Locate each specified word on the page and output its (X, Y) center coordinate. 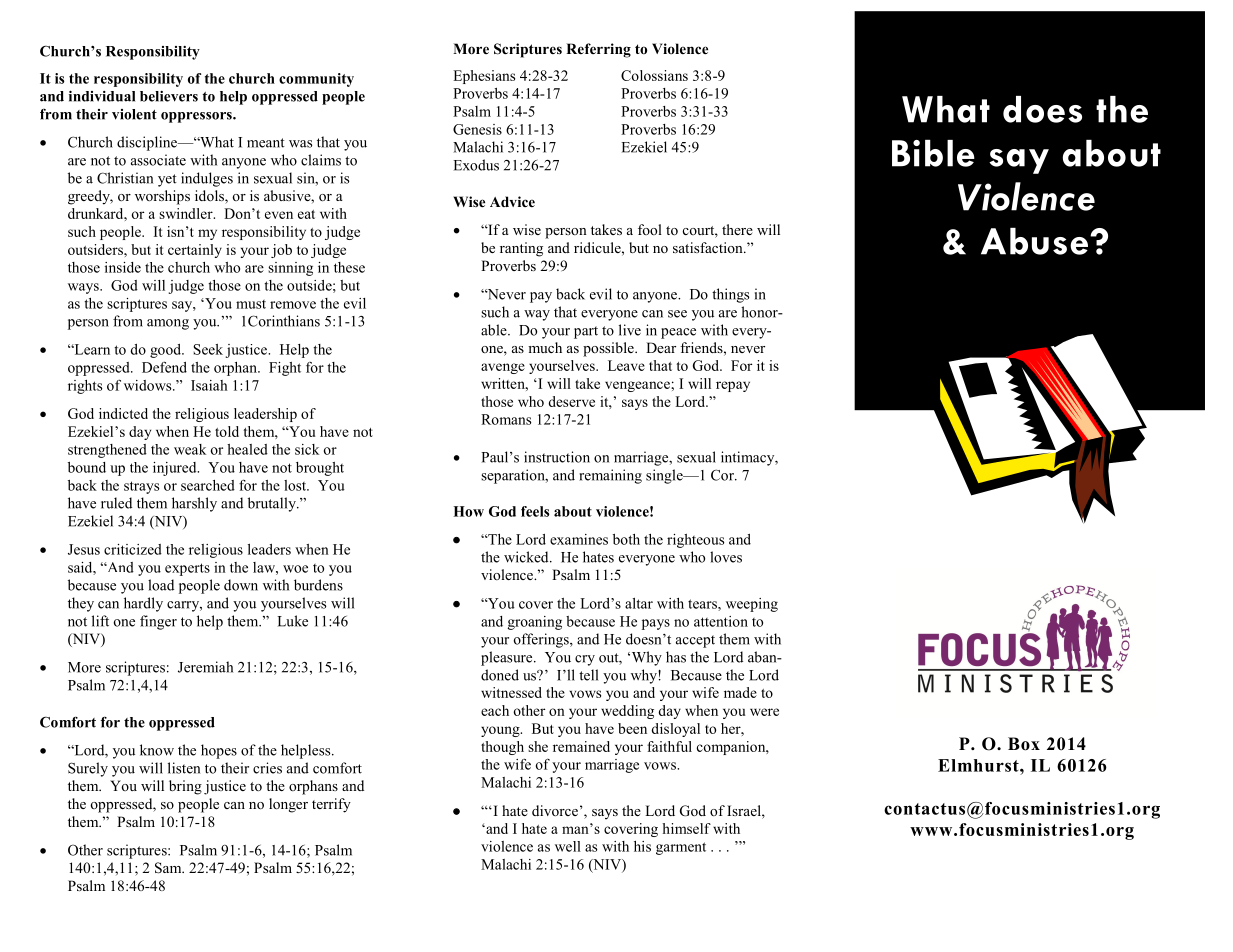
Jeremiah (205, 667)
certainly (195, 251)
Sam (169, 868)
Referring (598, 50)
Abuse (1034, 241)
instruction (557, 457)
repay (733, 386)
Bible (933, 153)
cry (585, 660)
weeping (752, 605)
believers (169, 96)
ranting (521, 249)
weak (190, 449)
